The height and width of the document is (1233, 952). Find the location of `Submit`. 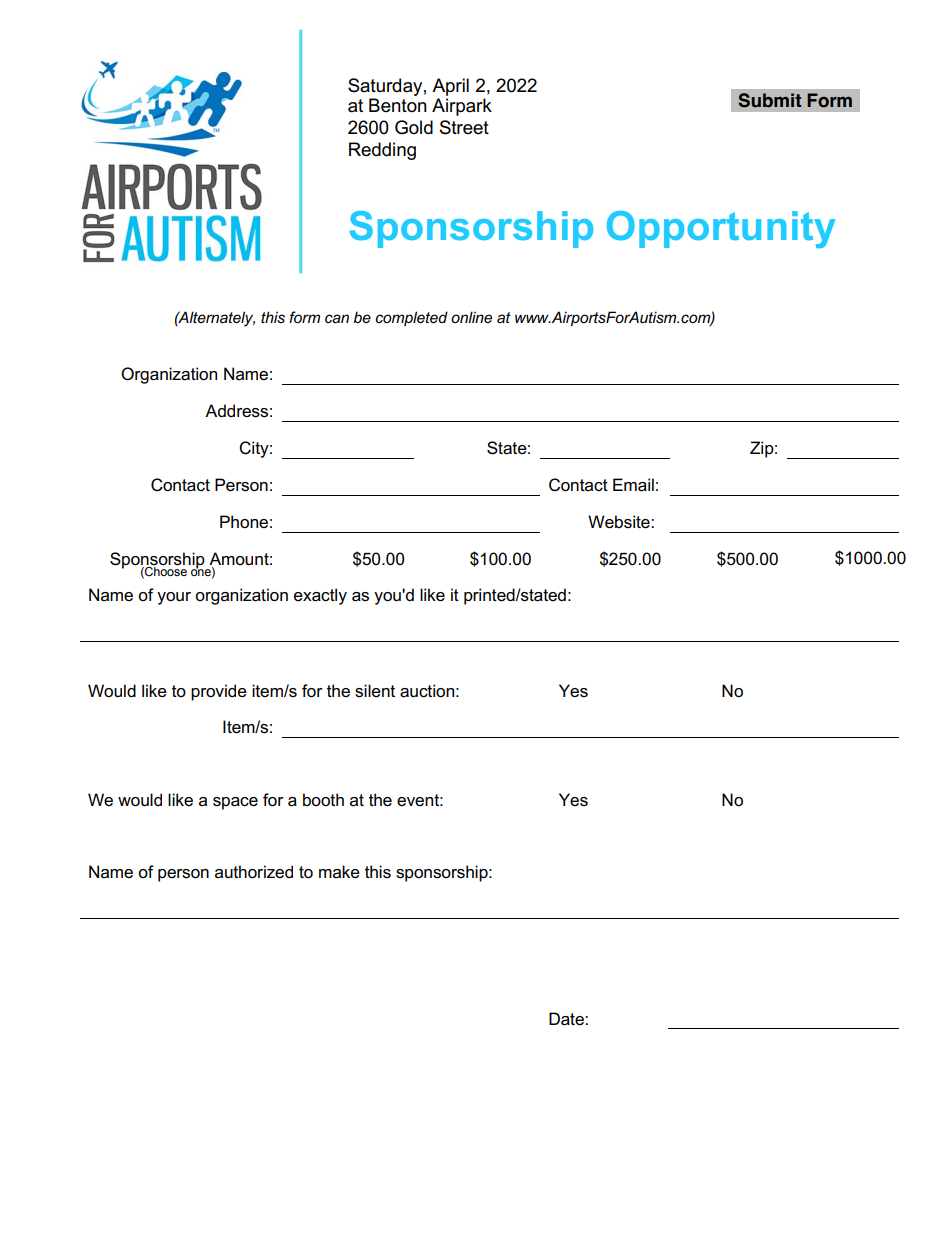

Submit is located at coordinates (770, 100).
